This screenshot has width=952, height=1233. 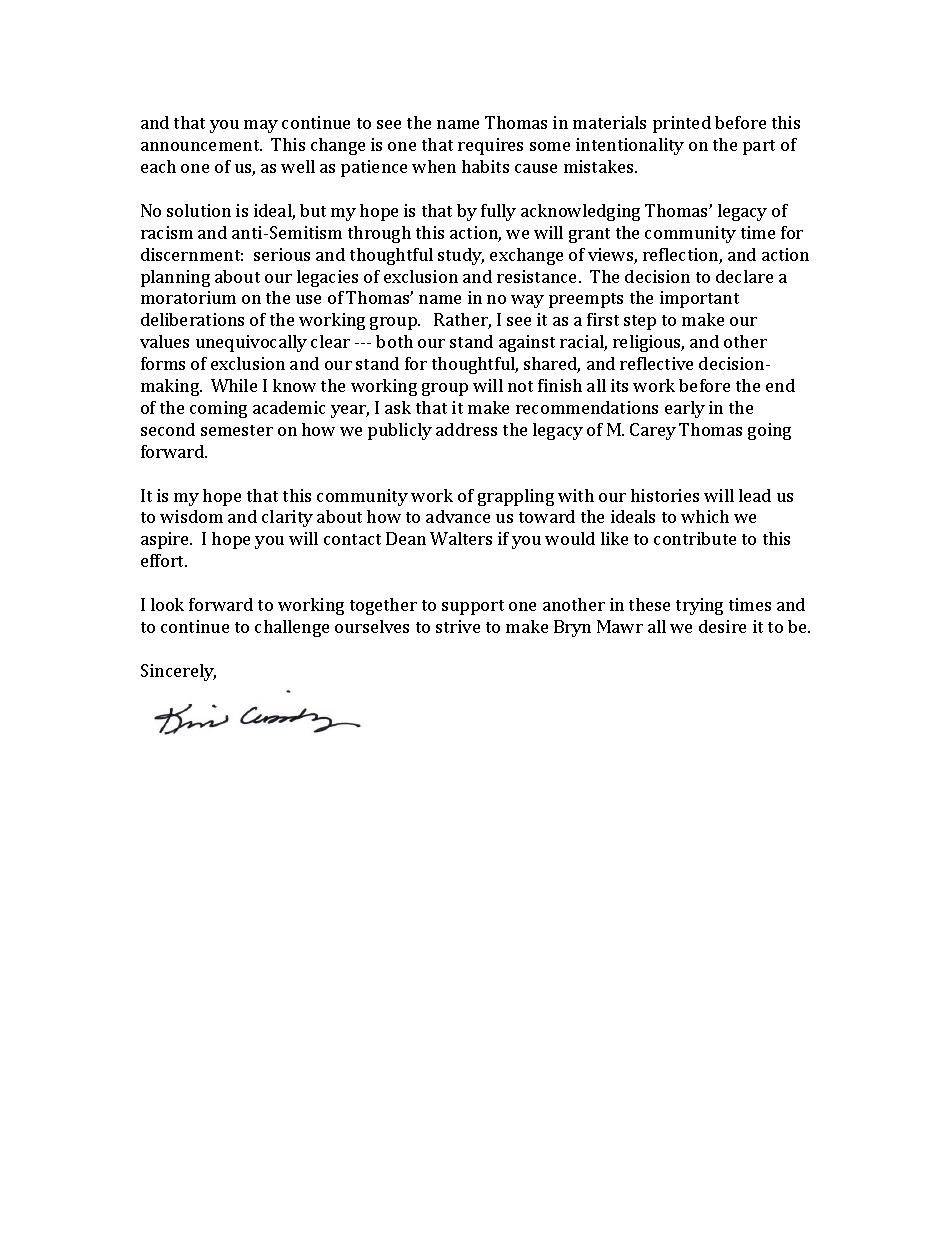 What do you see at coordinates (218, 409) in the screenshot?
I see `coming` at bounding box center [218, 409].
